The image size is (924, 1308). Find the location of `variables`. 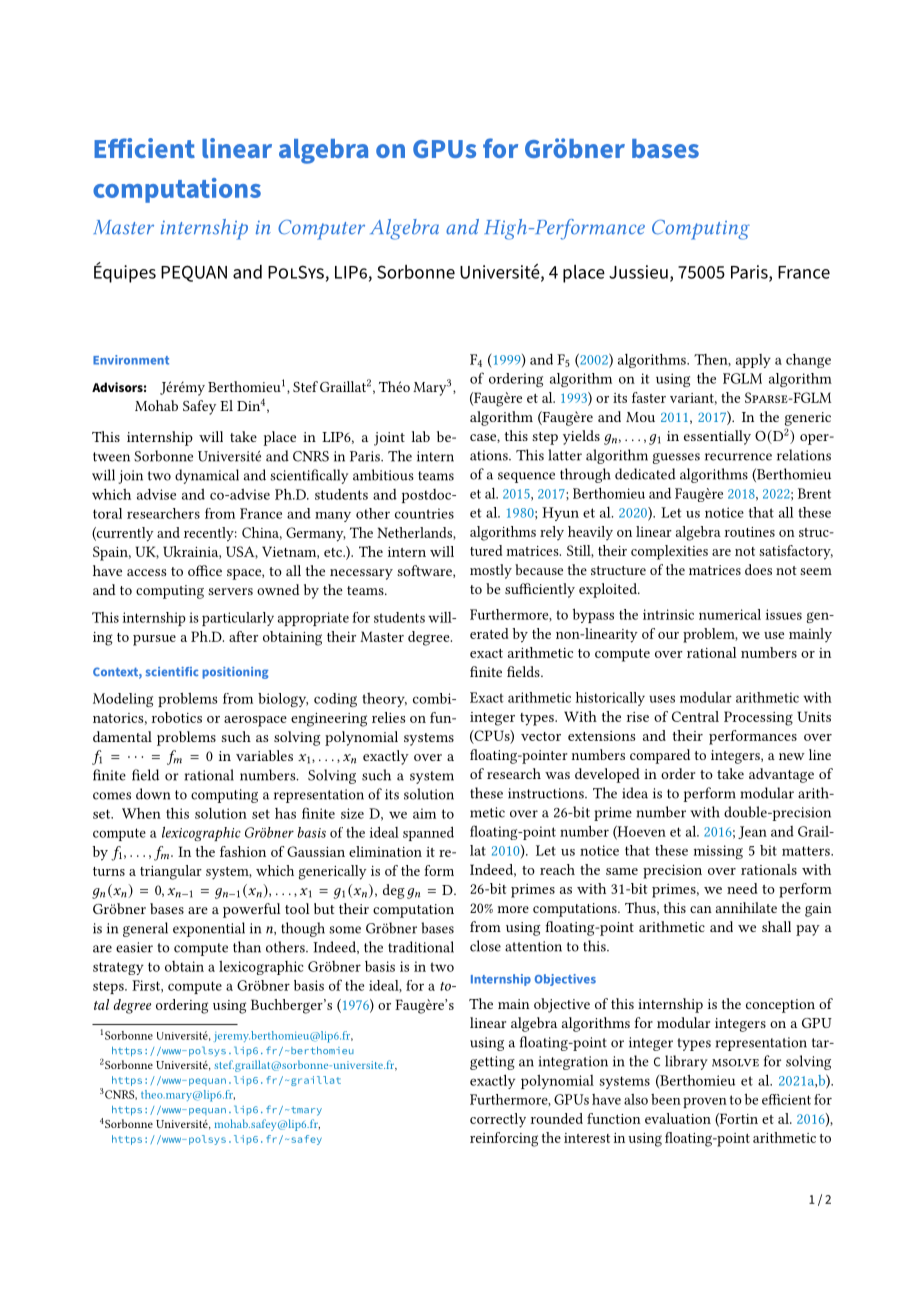

variables is located at coordinates (264, 755).
